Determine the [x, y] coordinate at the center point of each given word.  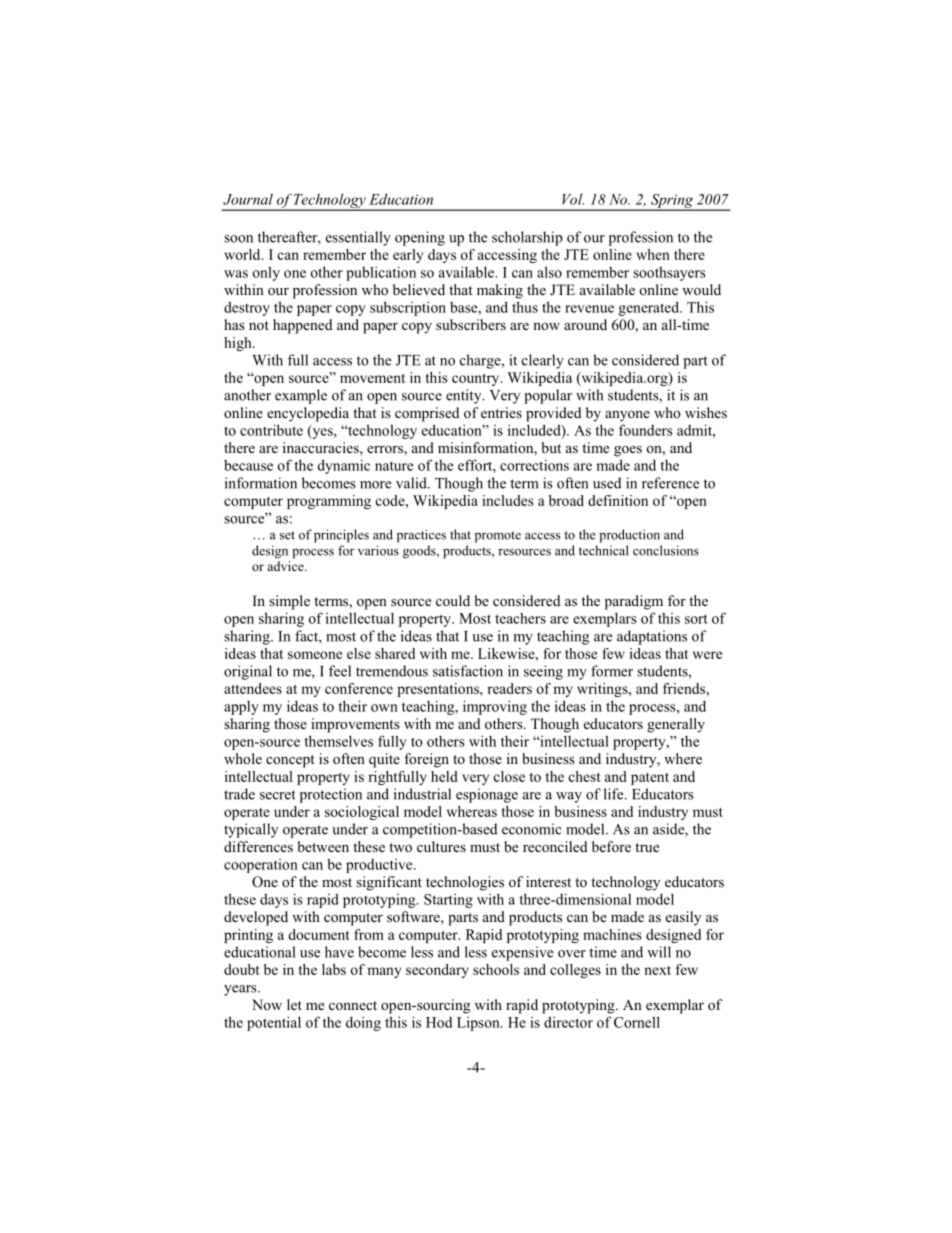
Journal [248, 199]
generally [676, 725]
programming [329, 502]
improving [495, 707]
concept [290, 761]
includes [507, 500]
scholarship [527, 238]
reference [670, 483]
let [294, 1004]
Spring [672, 202]
